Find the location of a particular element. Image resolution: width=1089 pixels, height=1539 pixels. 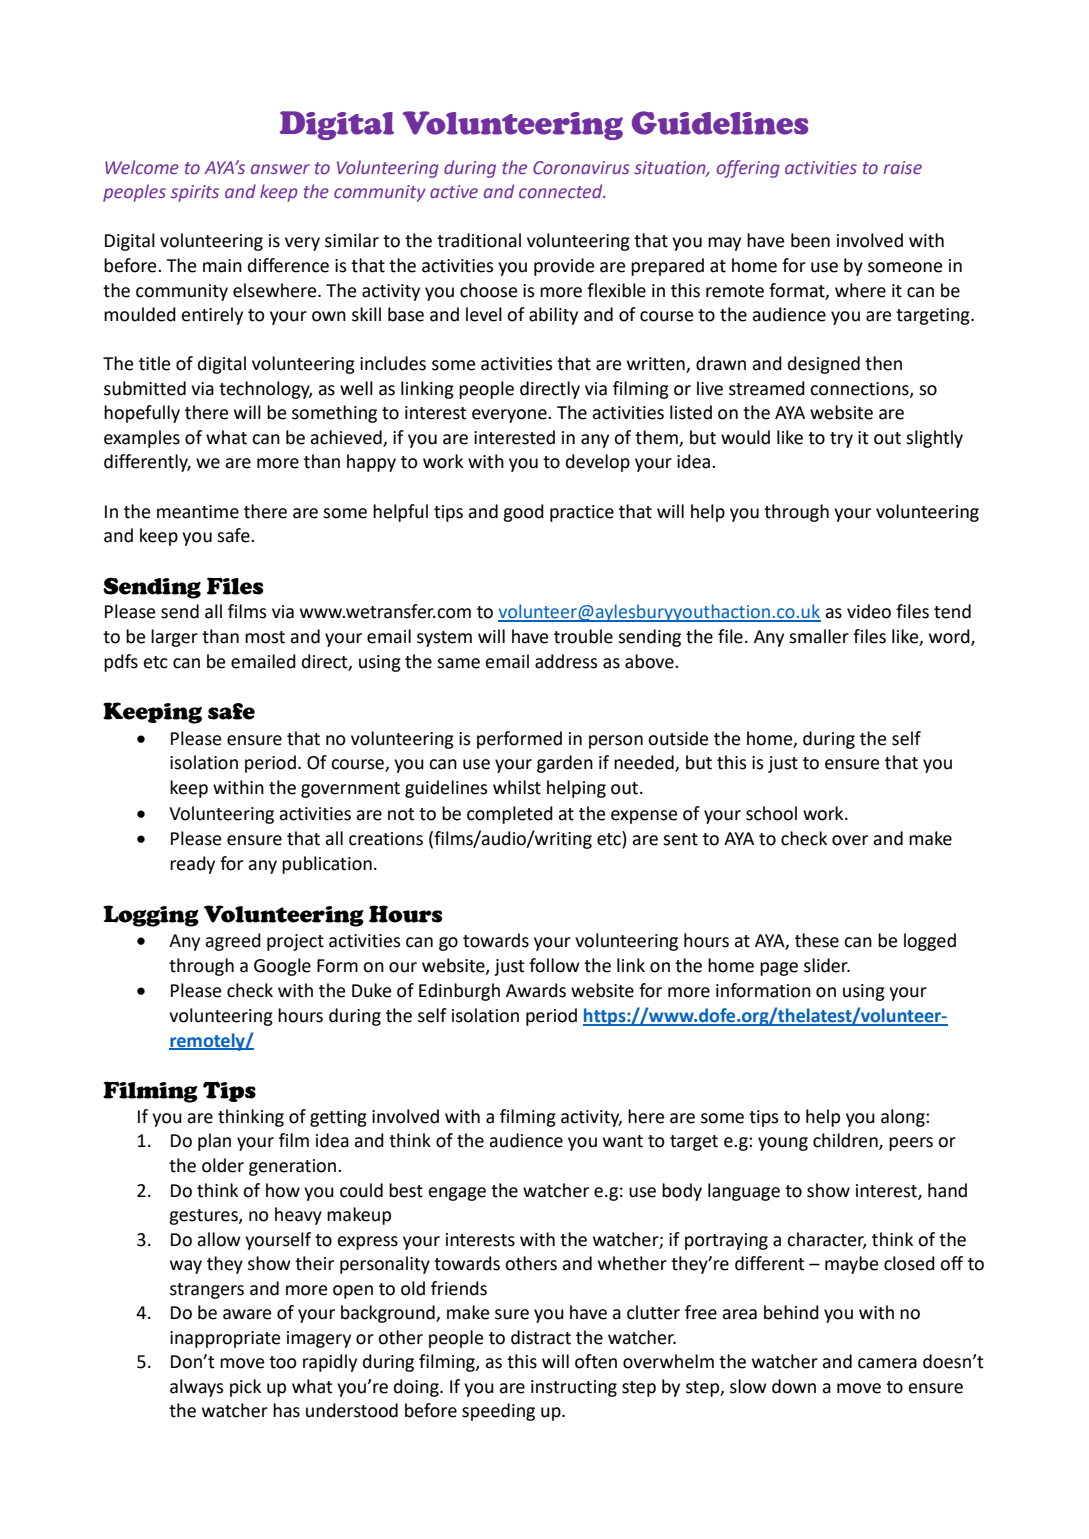

Awards is located at coordinates (536, 990).
